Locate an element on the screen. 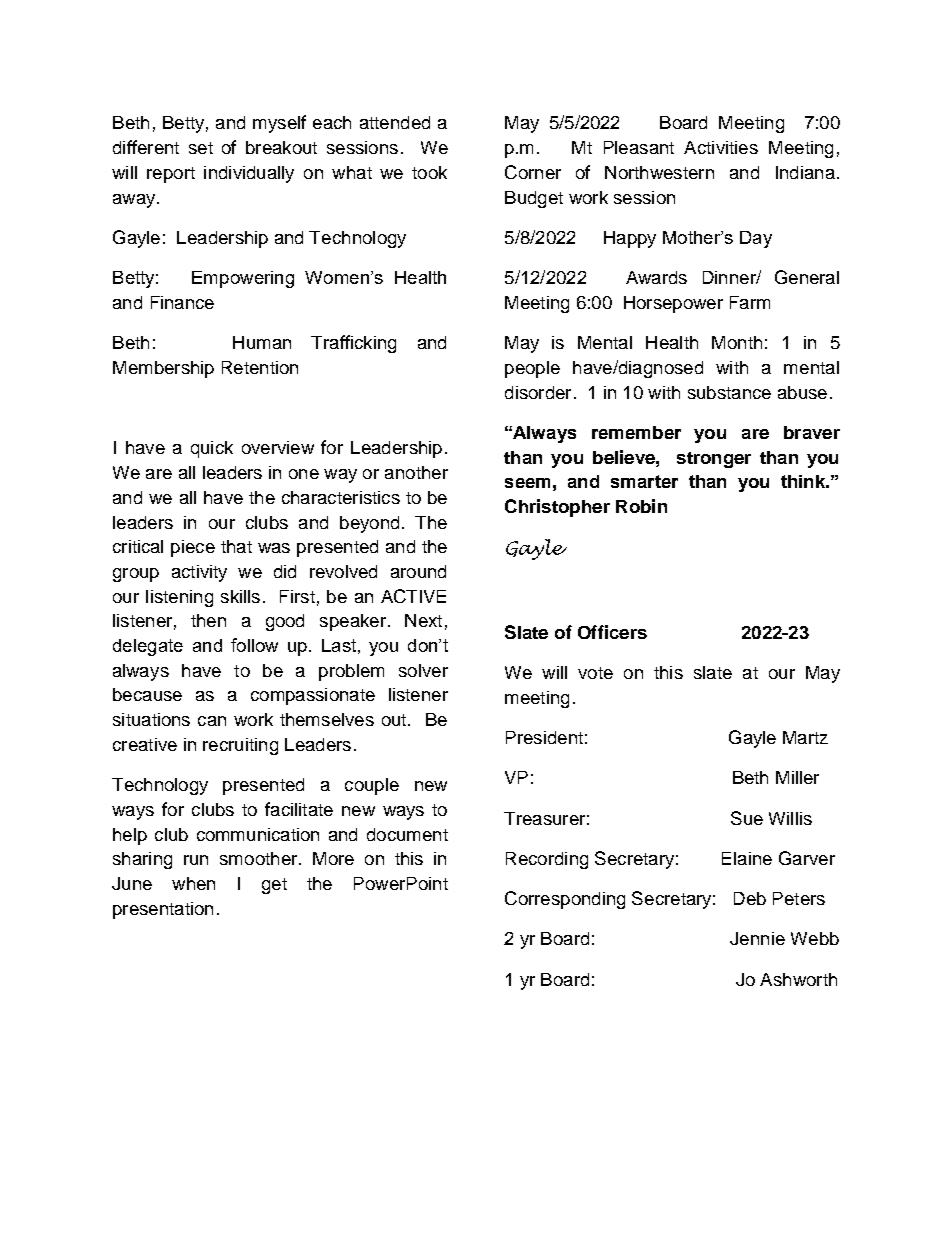 Image resolution: width=952 pixels, height=1233 pixels. presentation is located at coordinates (163, 910).
